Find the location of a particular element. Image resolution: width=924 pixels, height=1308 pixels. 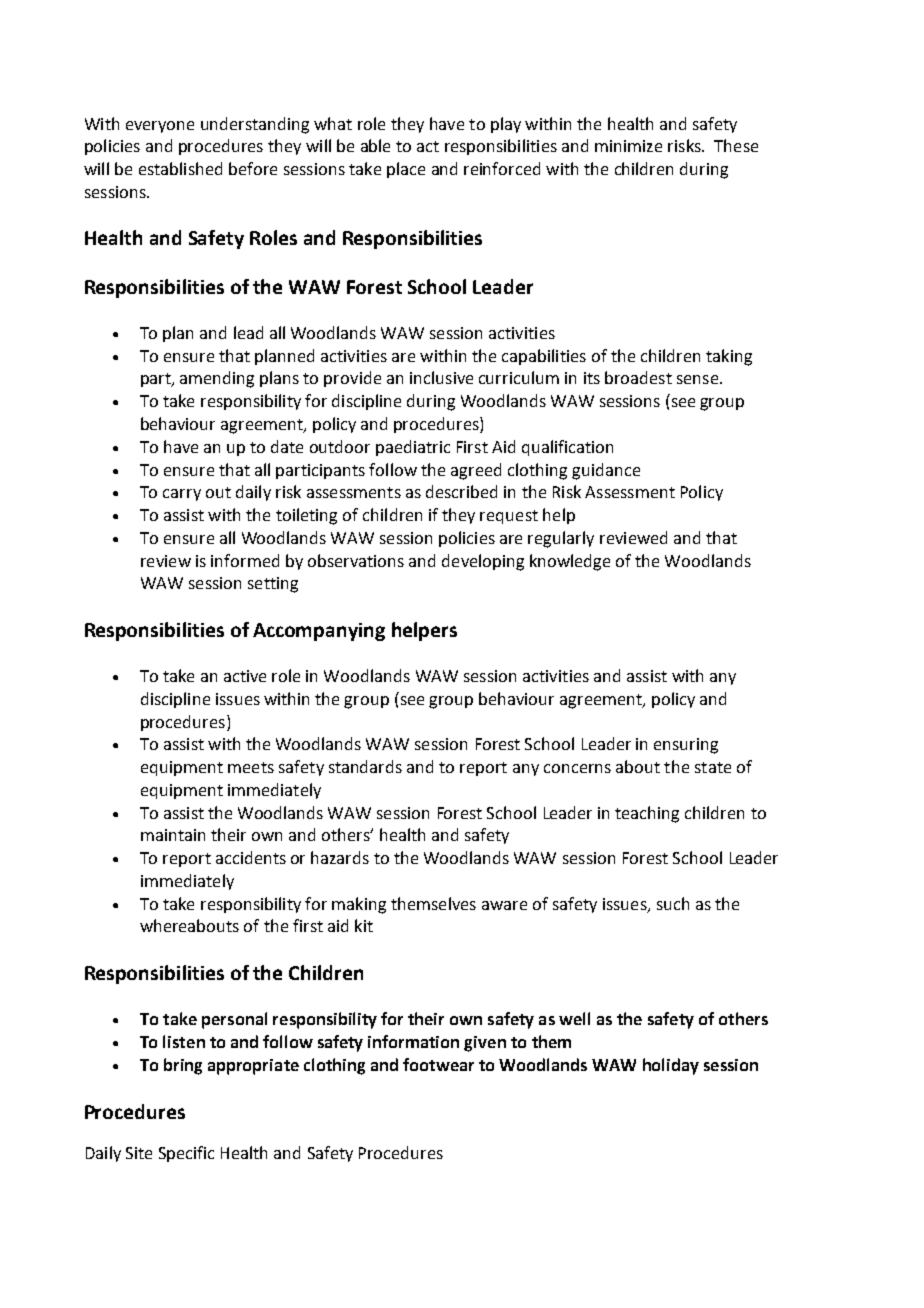

standards is located at coordinates (365, 766).
